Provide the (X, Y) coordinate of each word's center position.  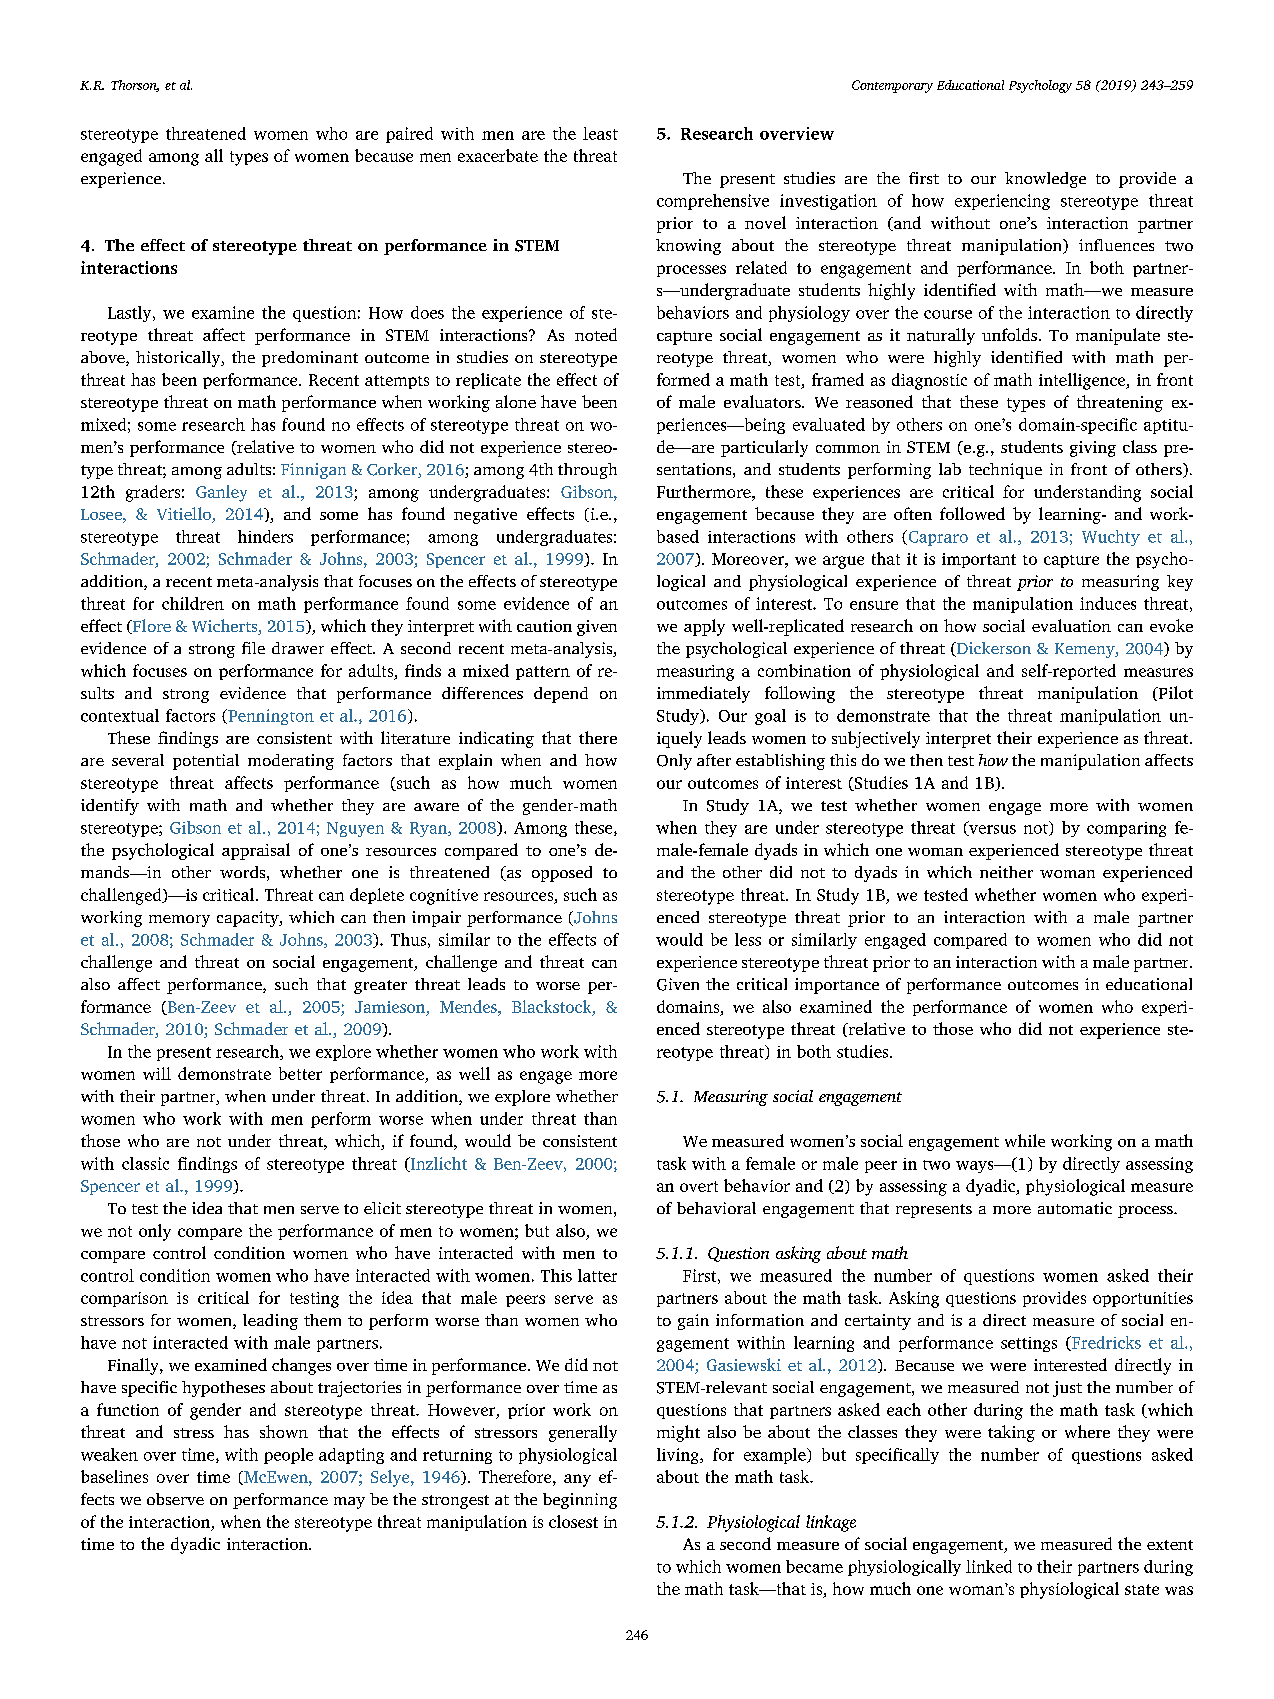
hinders (265, 536)
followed (972, 513)
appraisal (256, 851)
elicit (382, 1208)
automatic (1075, 1208)
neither (1006, 872)
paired (409, 135)
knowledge (1045, 180)
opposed (562, 874)
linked (989, 1566)
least (600, 133)
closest (573, 1521)
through (587, 471)
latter (597, 1275)
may (349, 1503)
